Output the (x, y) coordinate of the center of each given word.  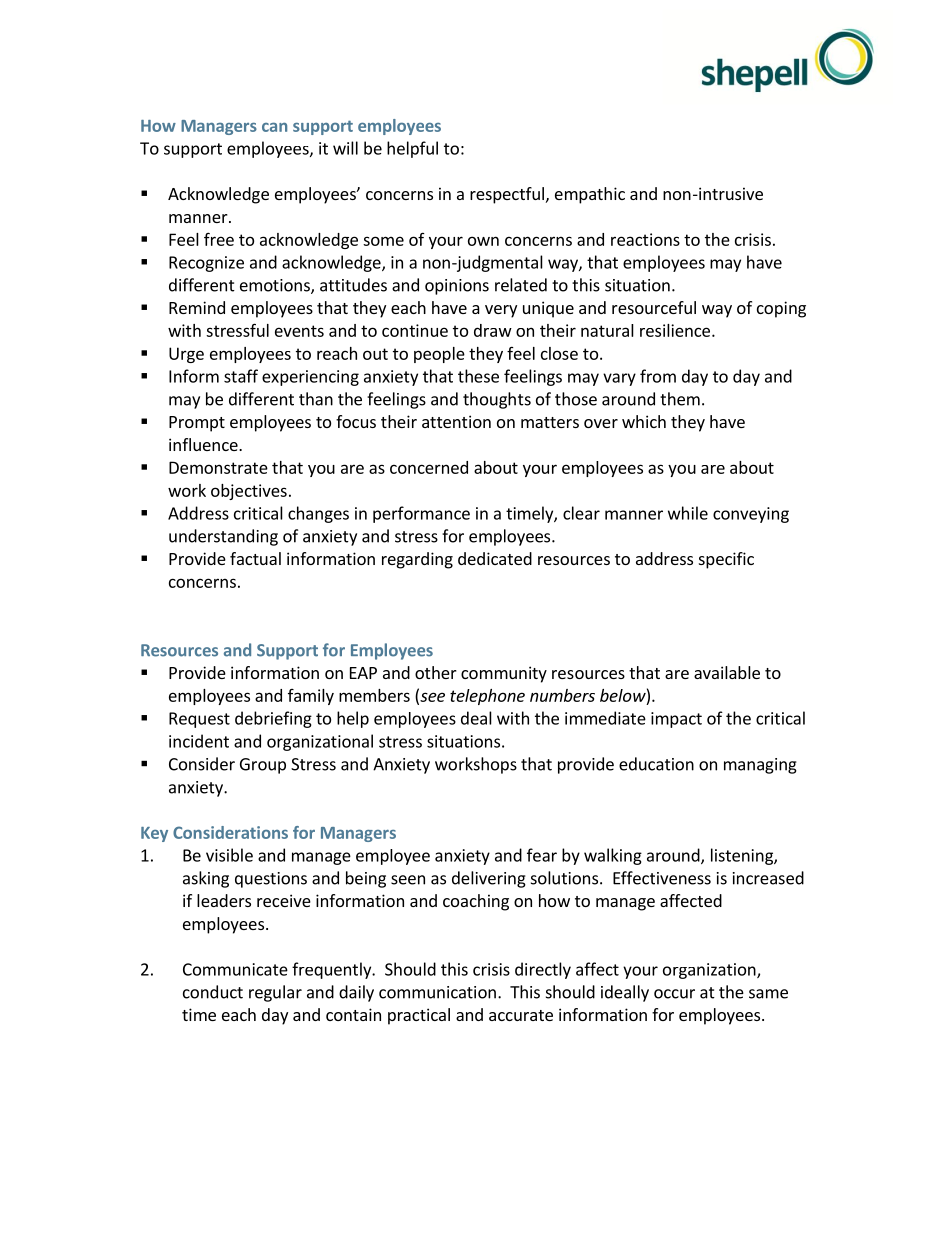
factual (255, 558)
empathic (590, 195)
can (274, 127)
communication (437, 992)
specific (726, 560)
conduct (213, 992)
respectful (507, 195)
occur (674, 994)
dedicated (495, 558)
